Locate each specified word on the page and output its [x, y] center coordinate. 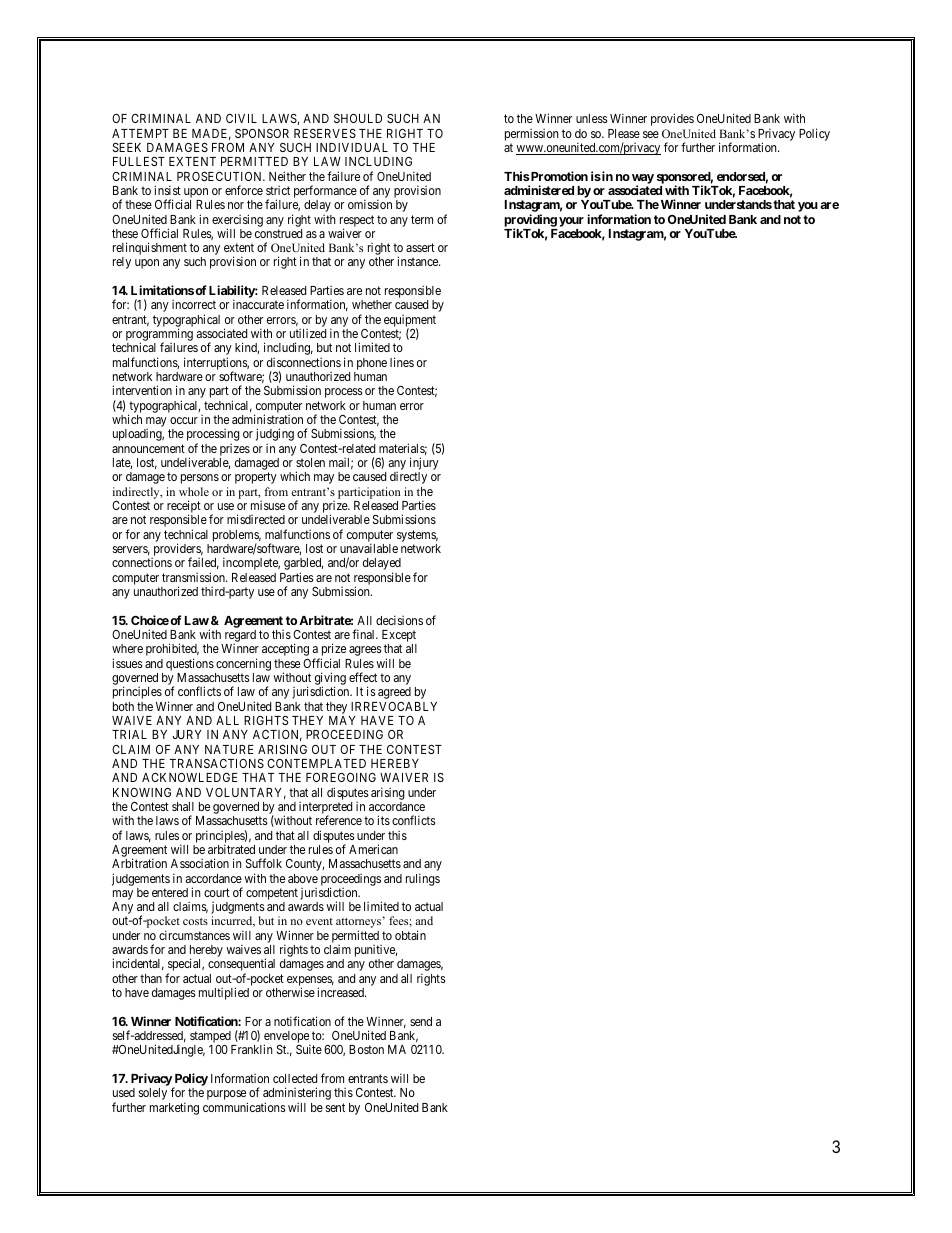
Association [200, 863]
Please [624, 133]
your [571, 222]
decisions [399, 620]
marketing [174, 1108]
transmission [194, 577]
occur [184, 420]
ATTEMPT [140, 133]
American [373, 849]
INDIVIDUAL [352, 147]
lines [402, 362]
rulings [423, 879]
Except [399, 637]
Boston [366, 1049]
